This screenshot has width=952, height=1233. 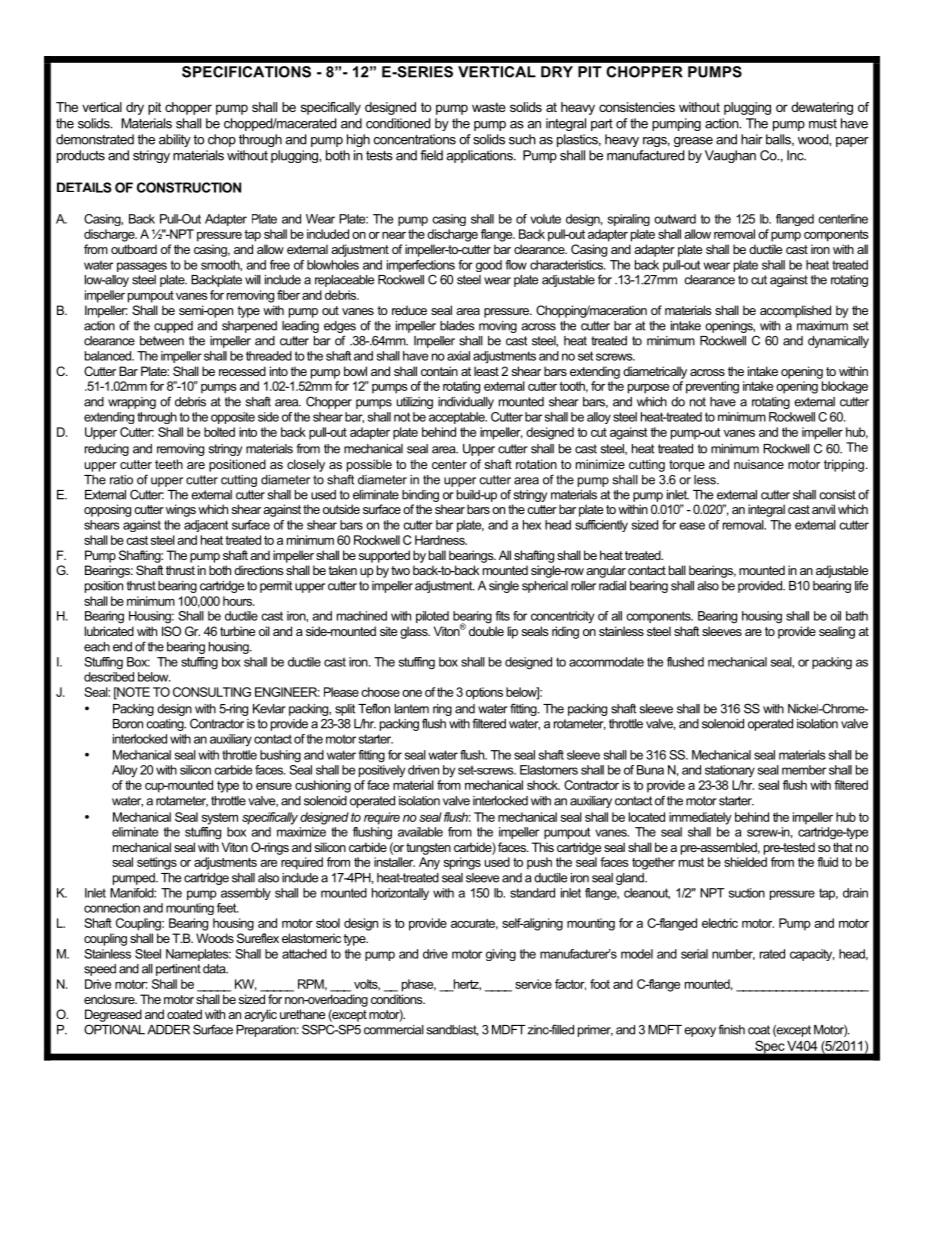 What do you see at coordinates (480, 156) in the screenshot?
I see `applications` at bounding box center [480, 156].
